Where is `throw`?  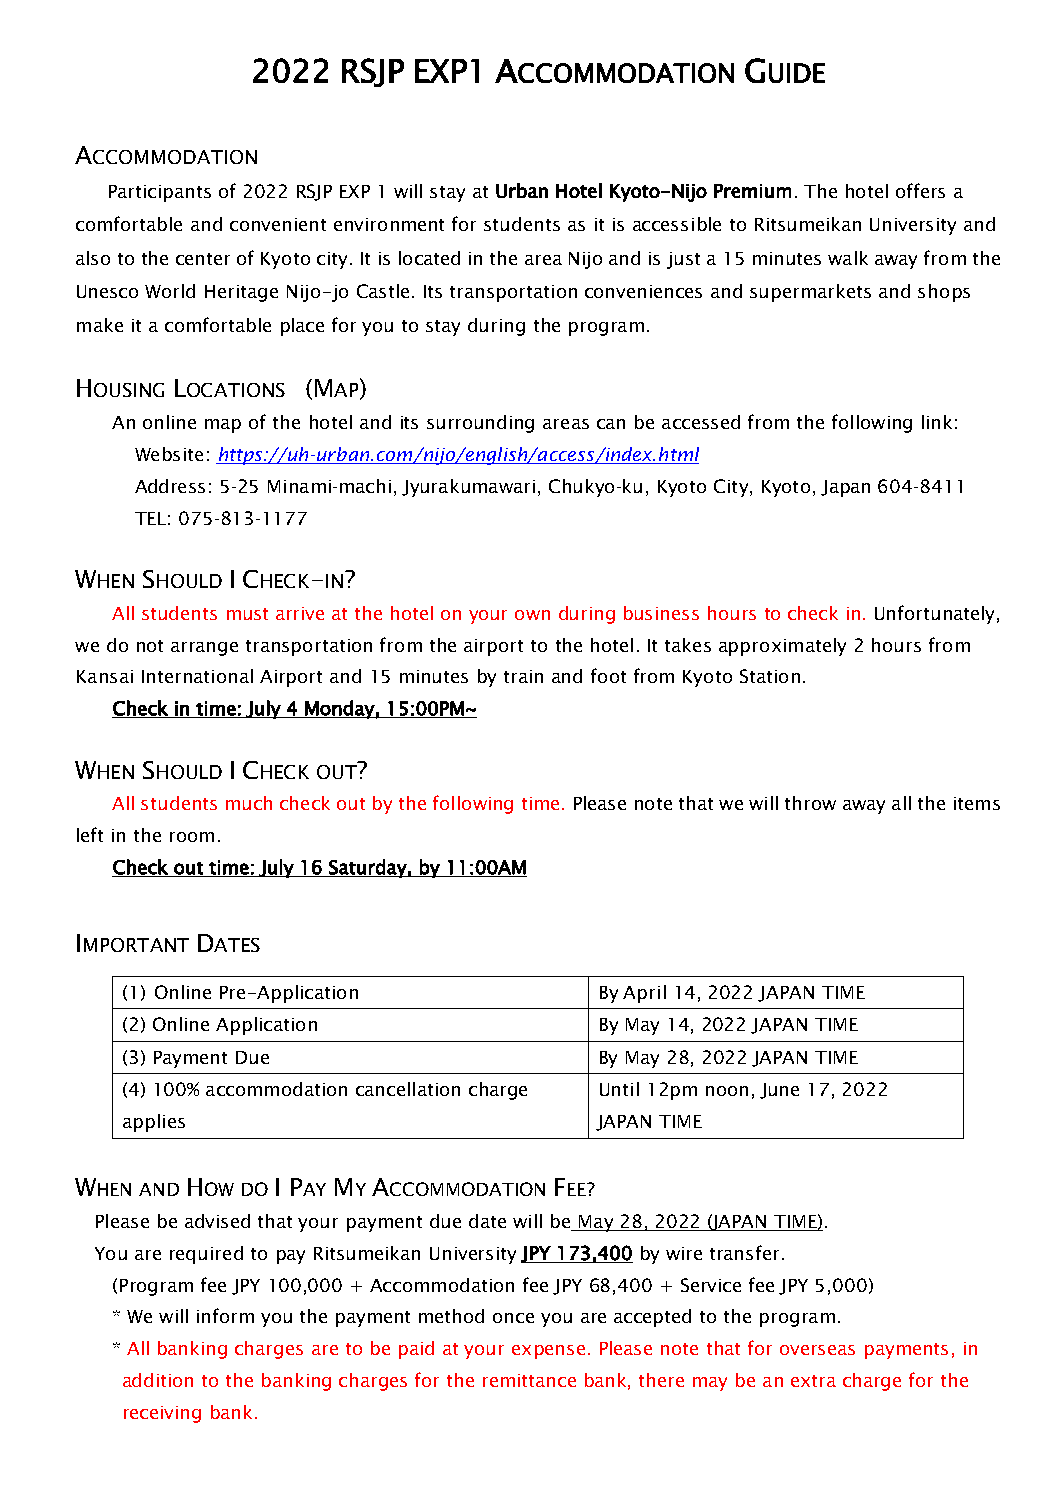
throw is located at coordinates (810, 803).
